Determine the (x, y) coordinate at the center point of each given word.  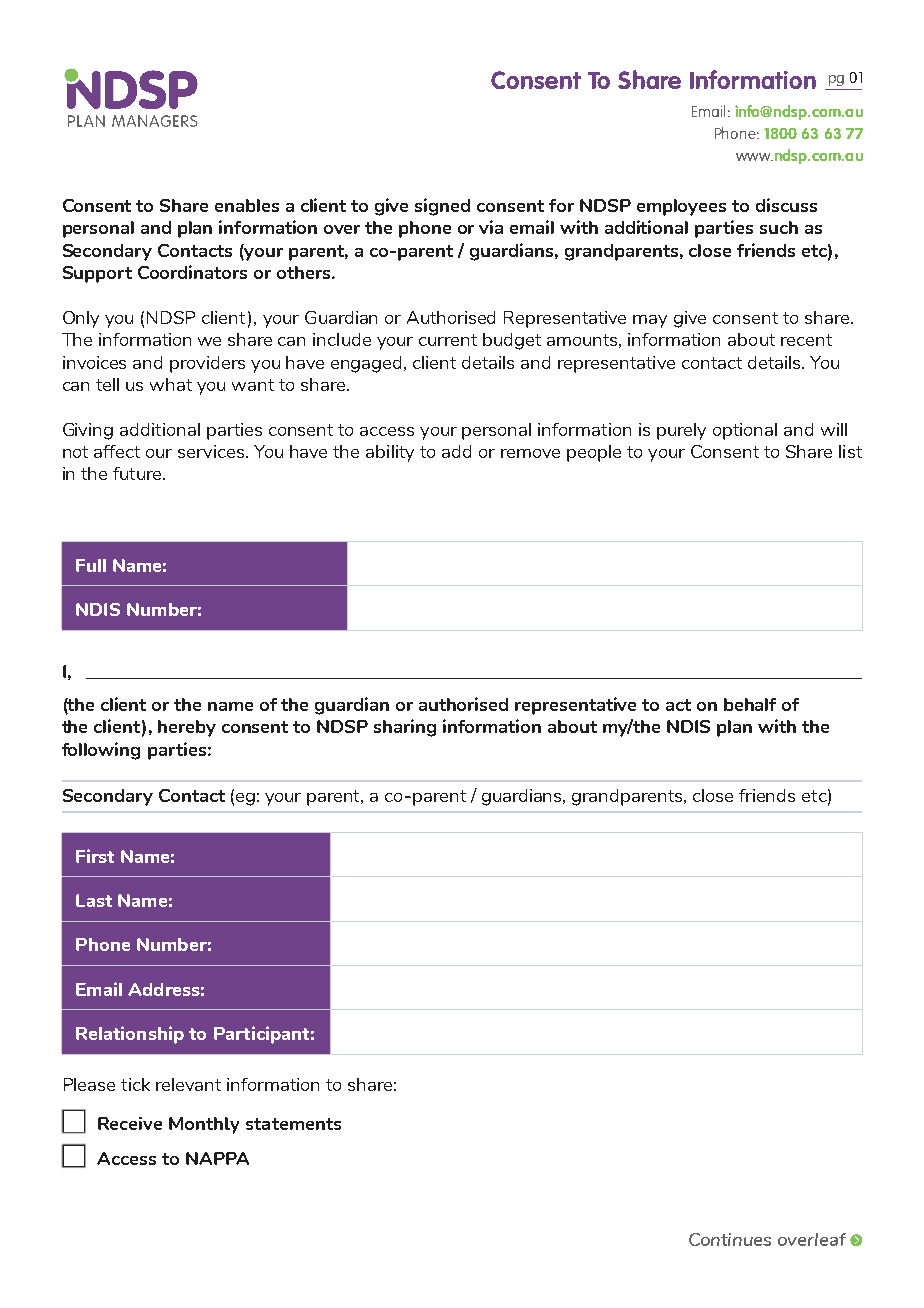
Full (91, 565)
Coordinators (192, 272)
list (850, 451)
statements (293, 1124)
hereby (187, 728)
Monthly (204, 1125)
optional (745, 431)
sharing (405, 728)
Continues (730, 1239)
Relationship (130, 1035)
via (491, 227)
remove (530, 453)
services (212, 451)
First (95, 856)
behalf (750, 704)
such (779, 227)
